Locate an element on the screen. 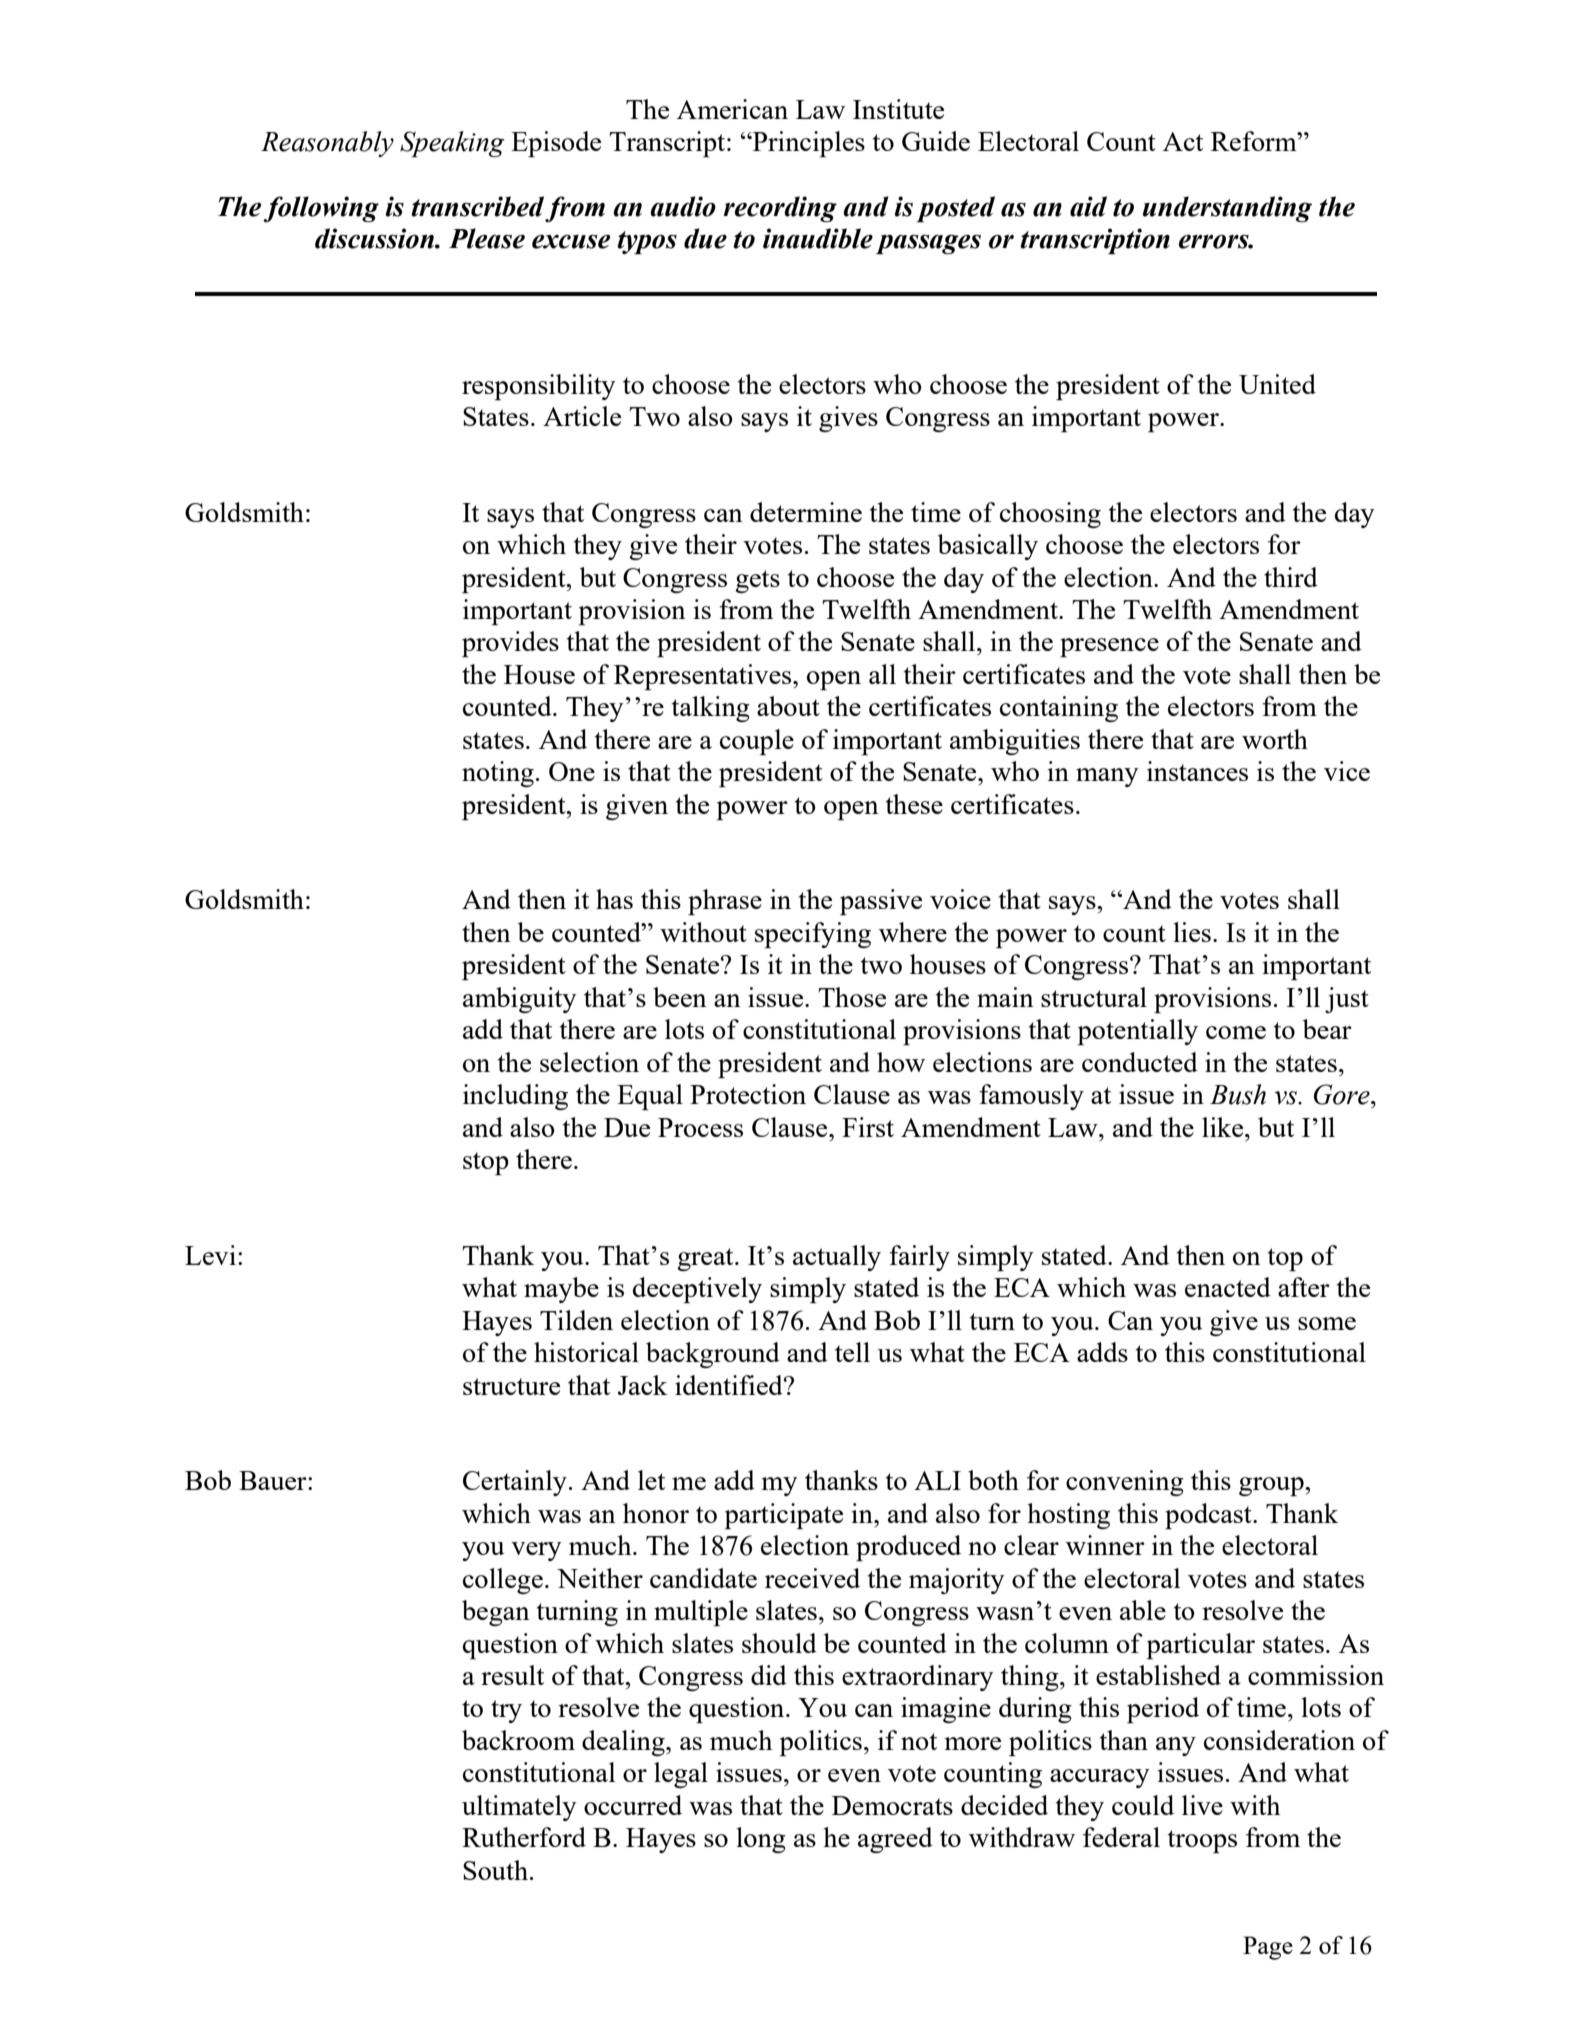 This screenshot has width=1571, height=2032. podcast is located at coordinates (1209, 1516).
